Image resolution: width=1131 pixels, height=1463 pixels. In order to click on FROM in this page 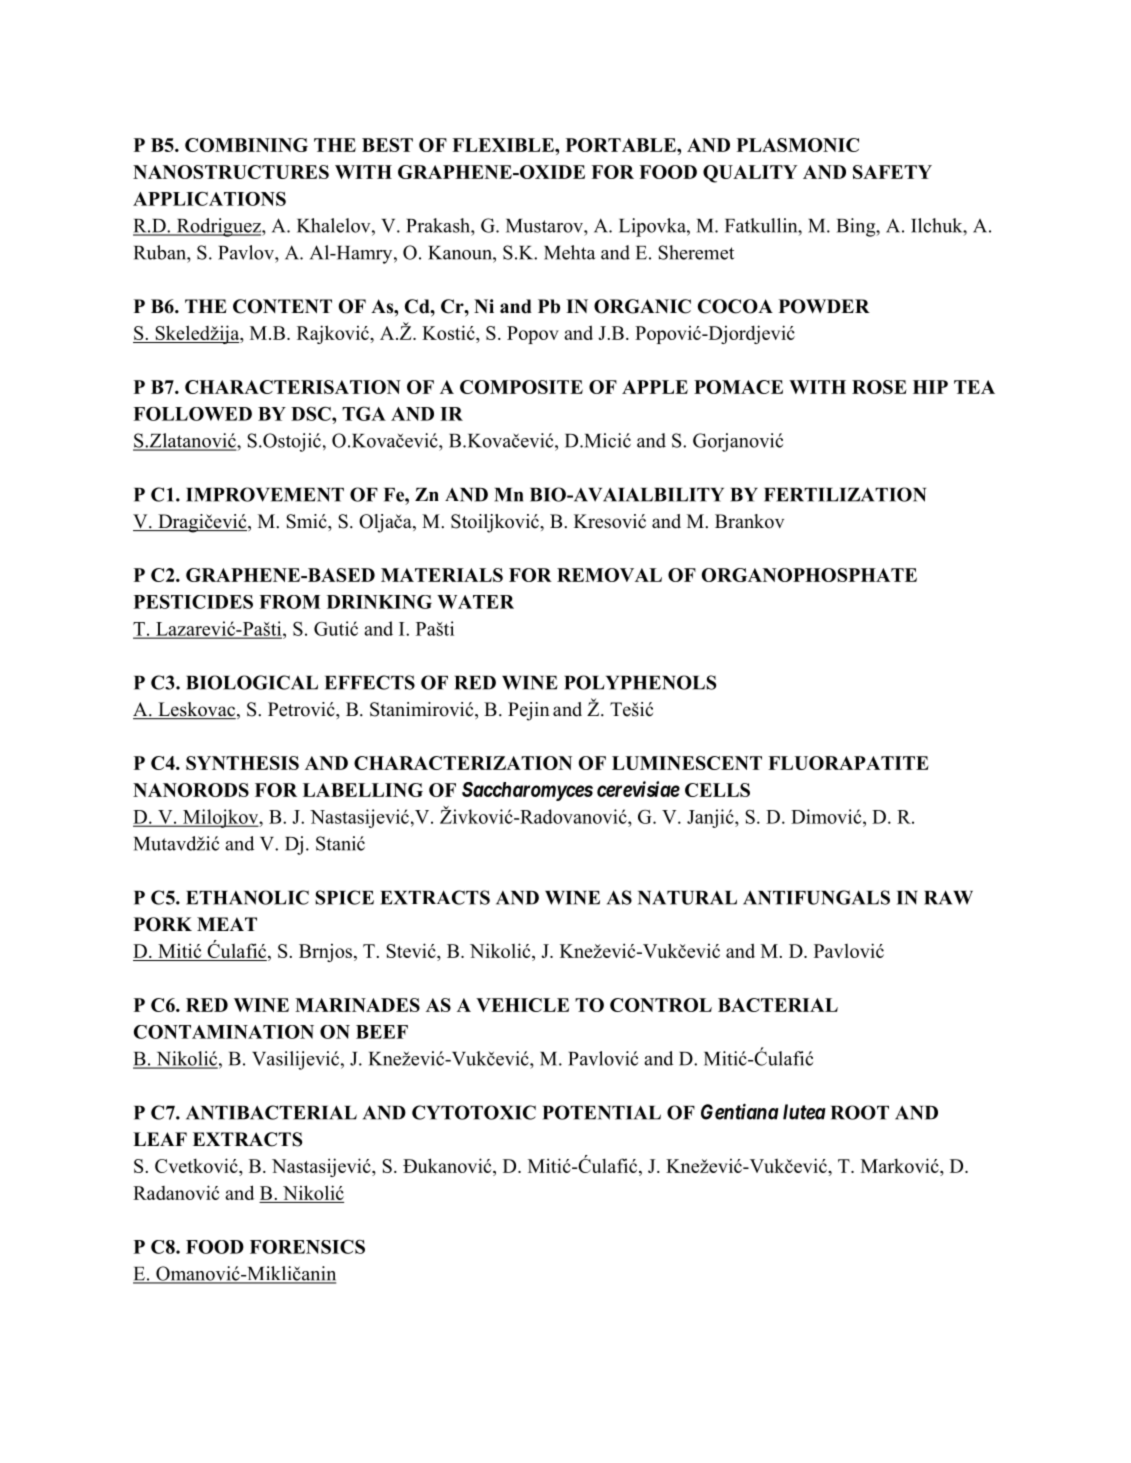, I will do `click(290, 602)`.
